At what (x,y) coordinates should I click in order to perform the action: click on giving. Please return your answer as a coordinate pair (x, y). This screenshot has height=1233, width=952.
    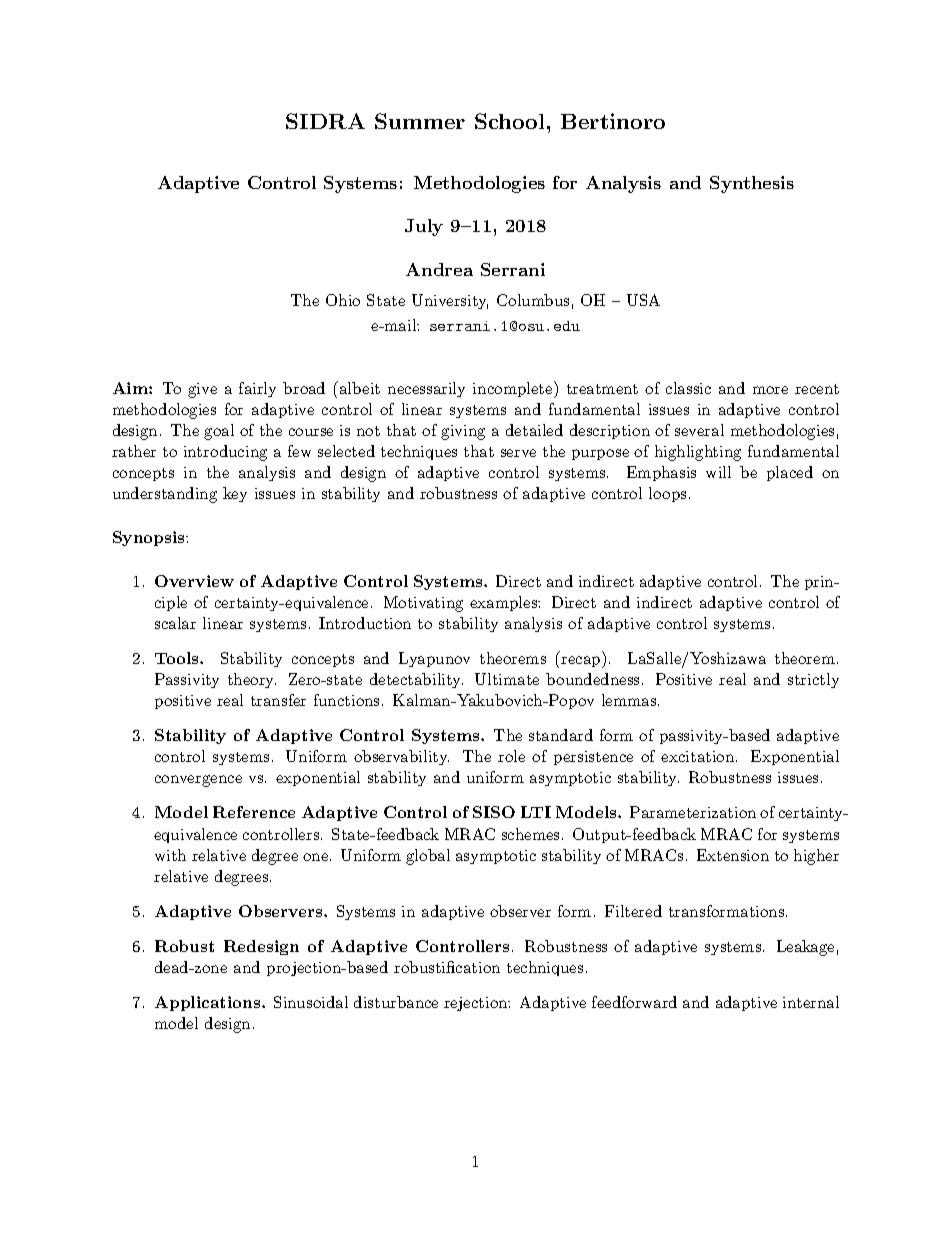
    Looking at the image, I should click on (463, 432).
